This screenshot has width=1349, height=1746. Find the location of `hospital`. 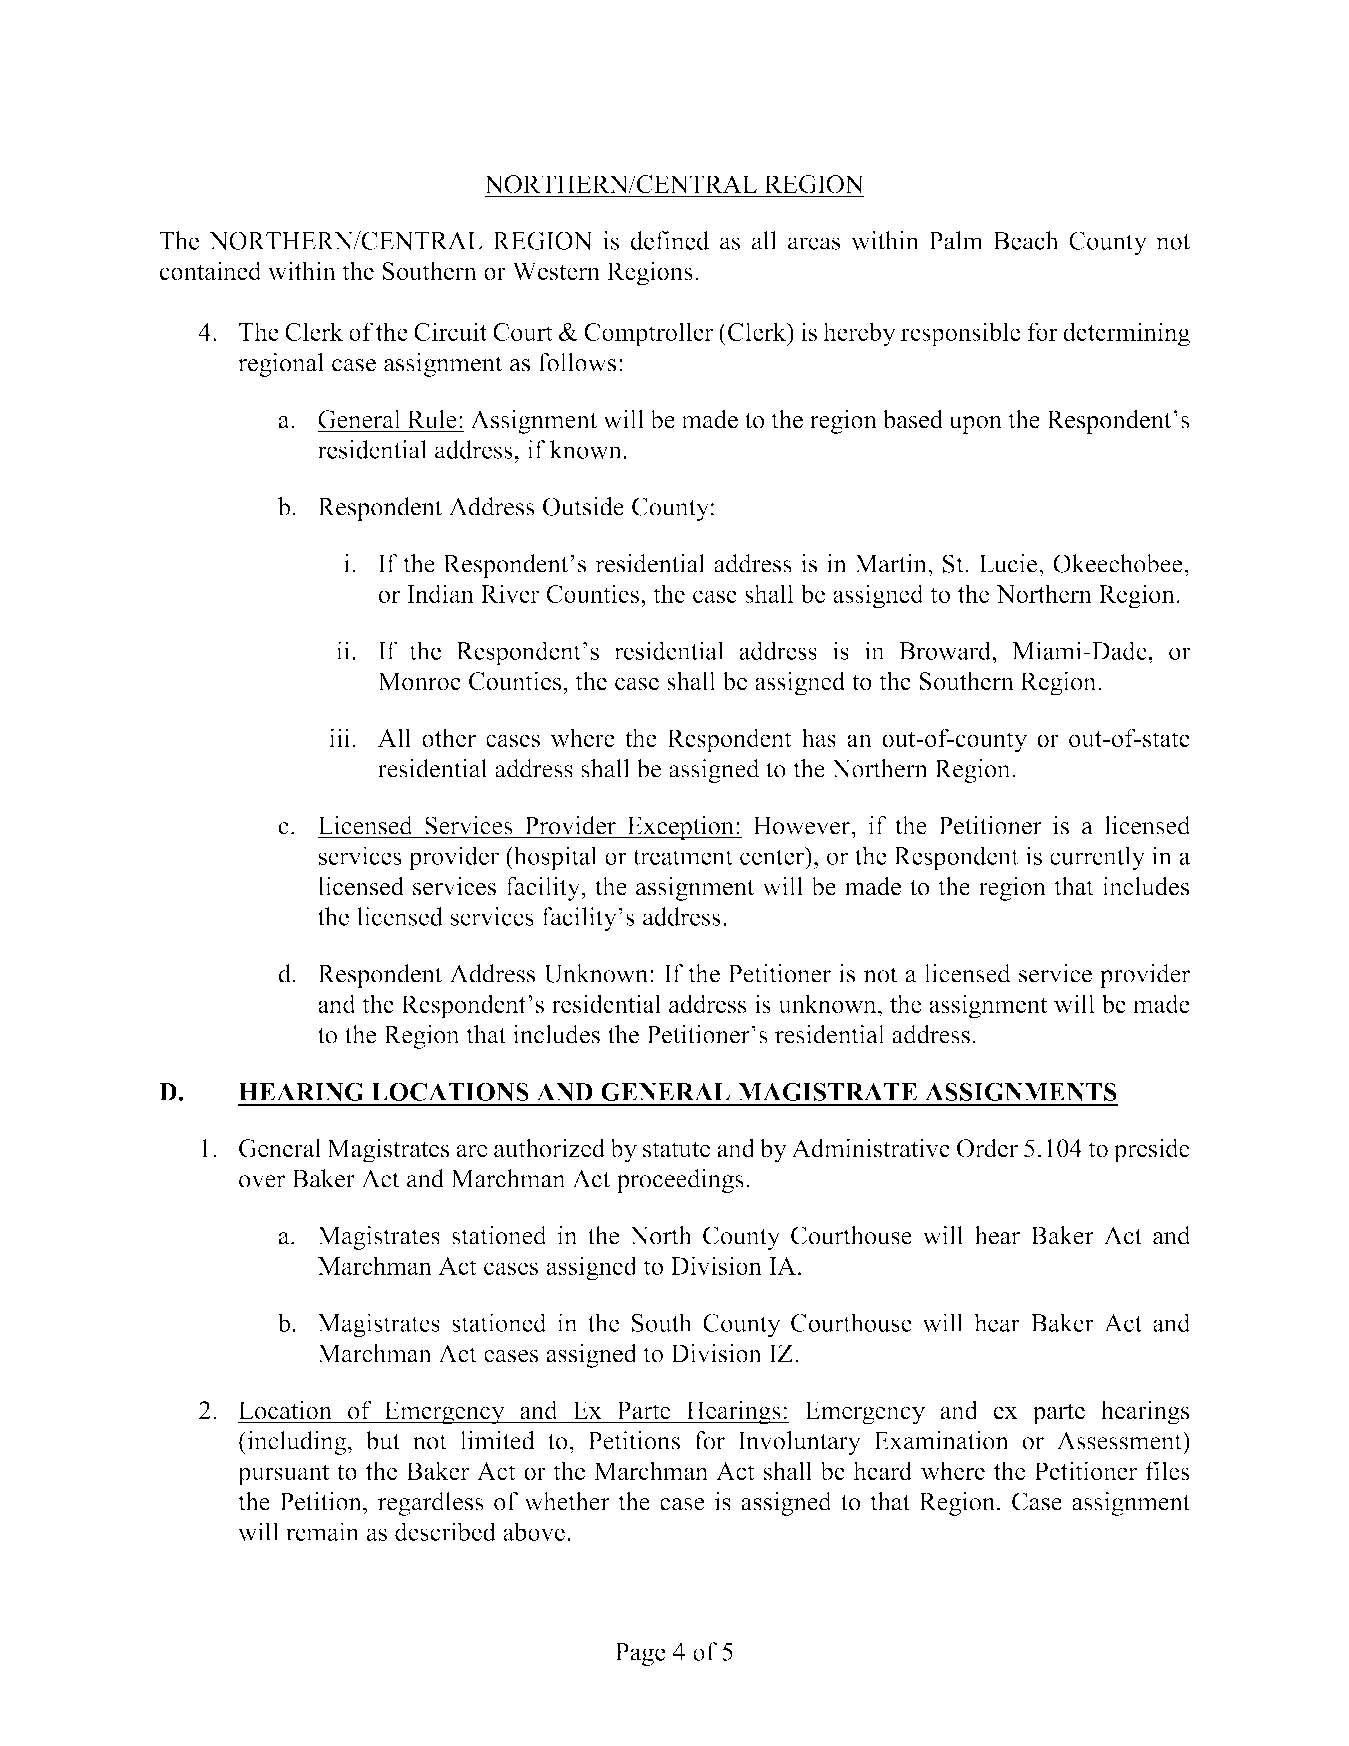

hospital is located at coordinates (554, 858).
